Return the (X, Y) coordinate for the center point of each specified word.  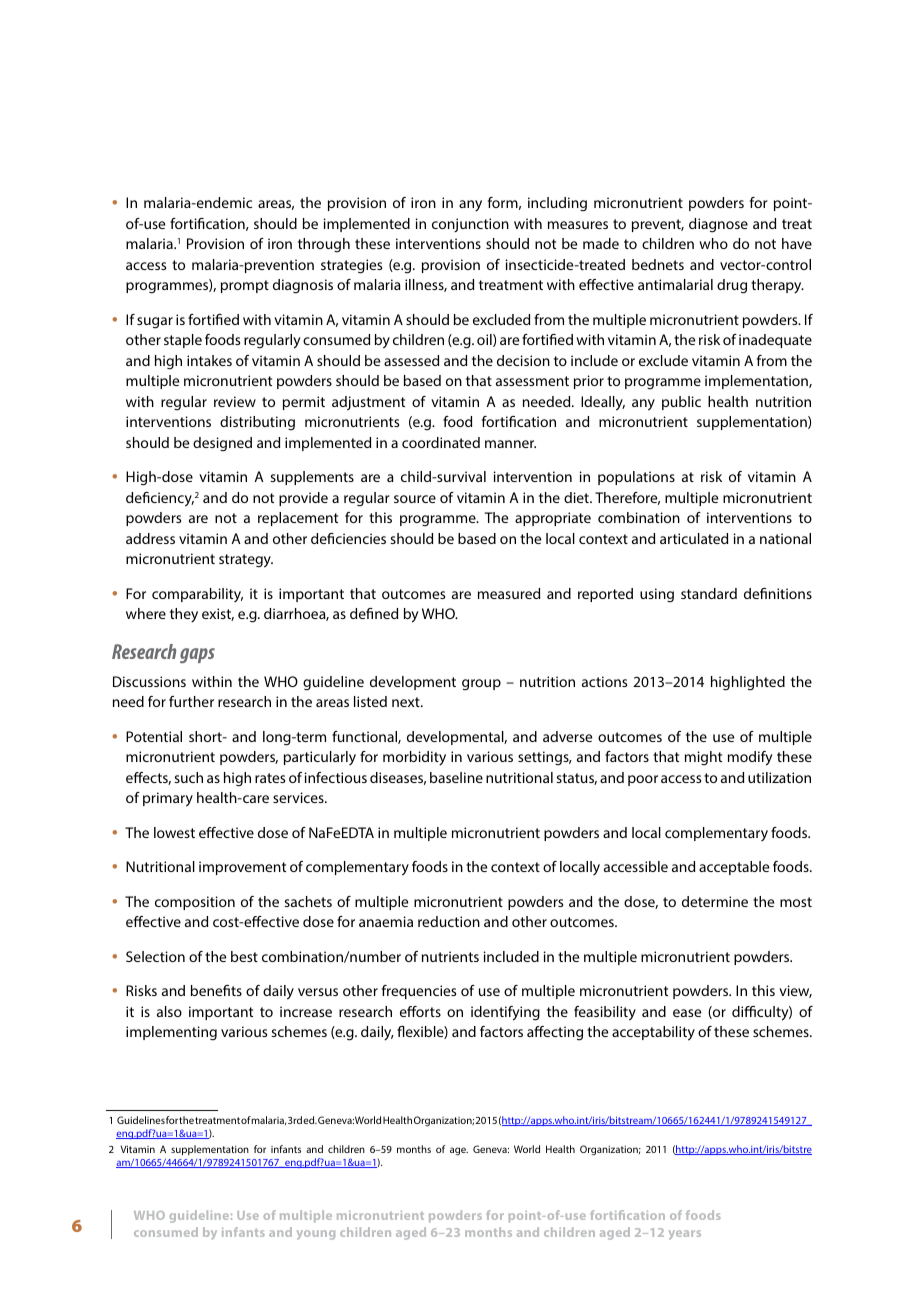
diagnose (718, 225)
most (796, 902)
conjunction (470, 225)
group (481, 685)
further (191, 701)
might (703, 758)
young (316, 1235)
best (244, 956)
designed (222, 444)
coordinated (441, 442)
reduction (449, 921)
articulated (694, 538)
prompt (245, 286)
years (685, 1235)
